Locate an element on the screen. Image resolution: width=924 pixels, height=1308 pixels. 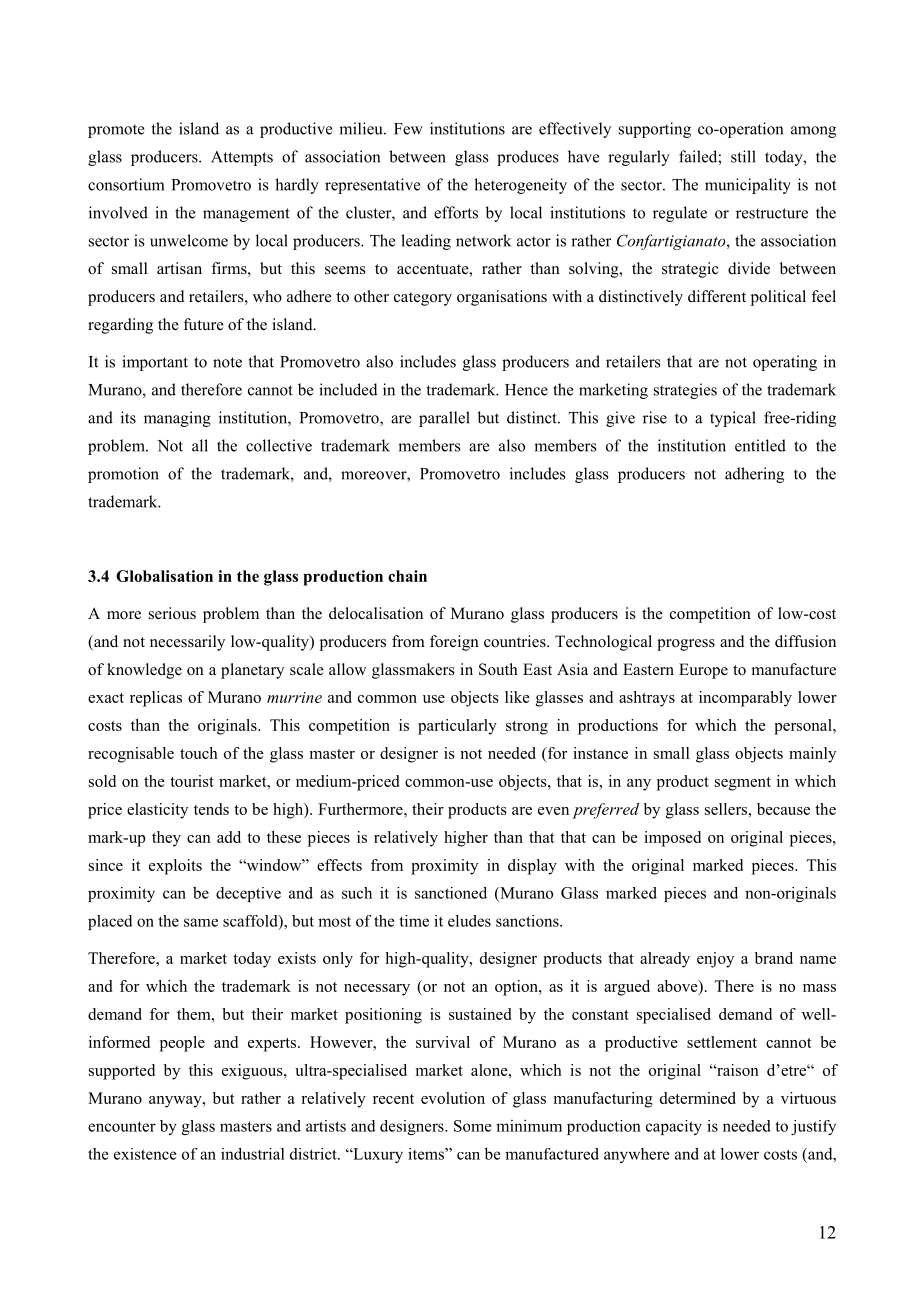
operating is located at coordinates (785, 363).
